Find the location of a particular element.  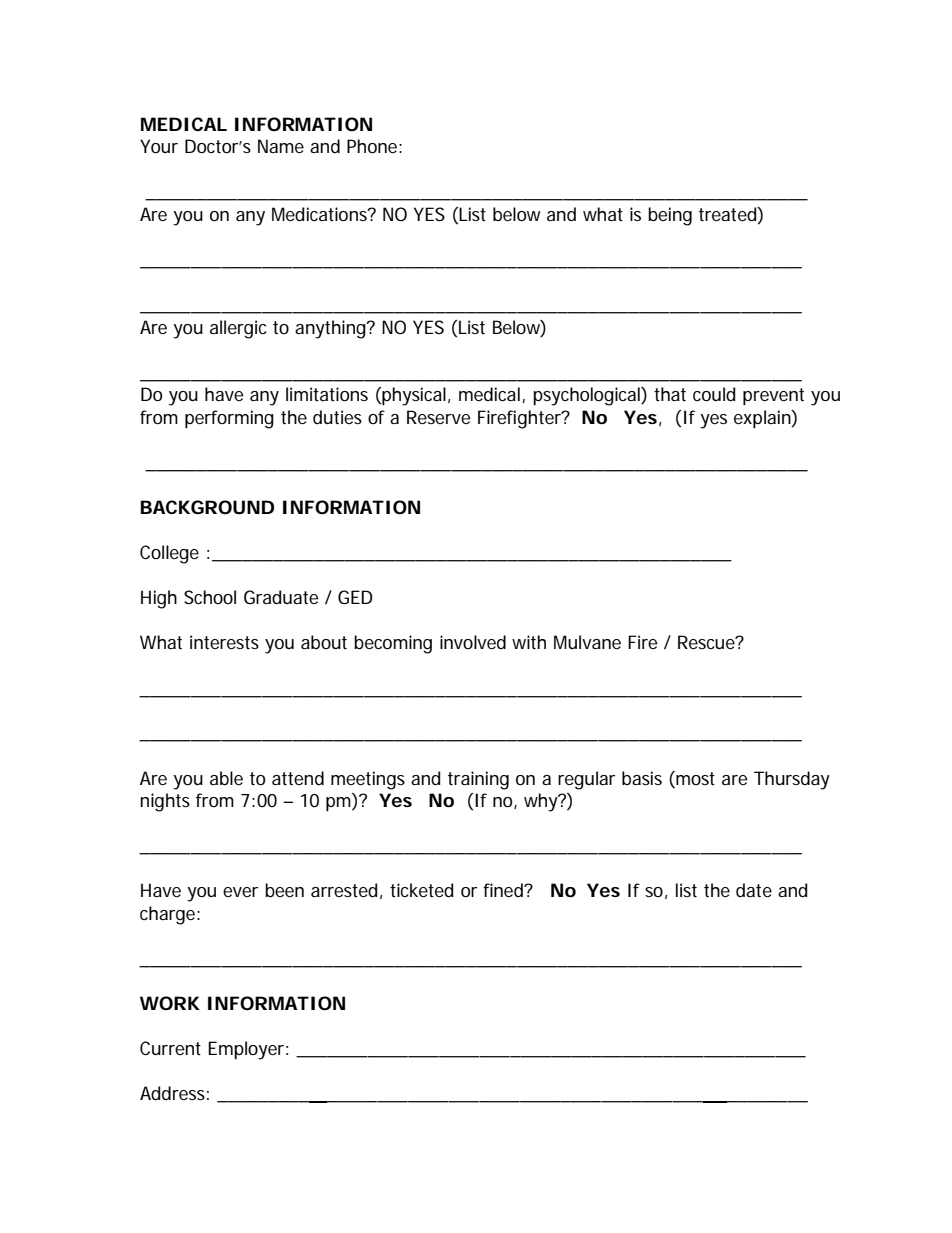

being is located at coordinates (670, 216).
